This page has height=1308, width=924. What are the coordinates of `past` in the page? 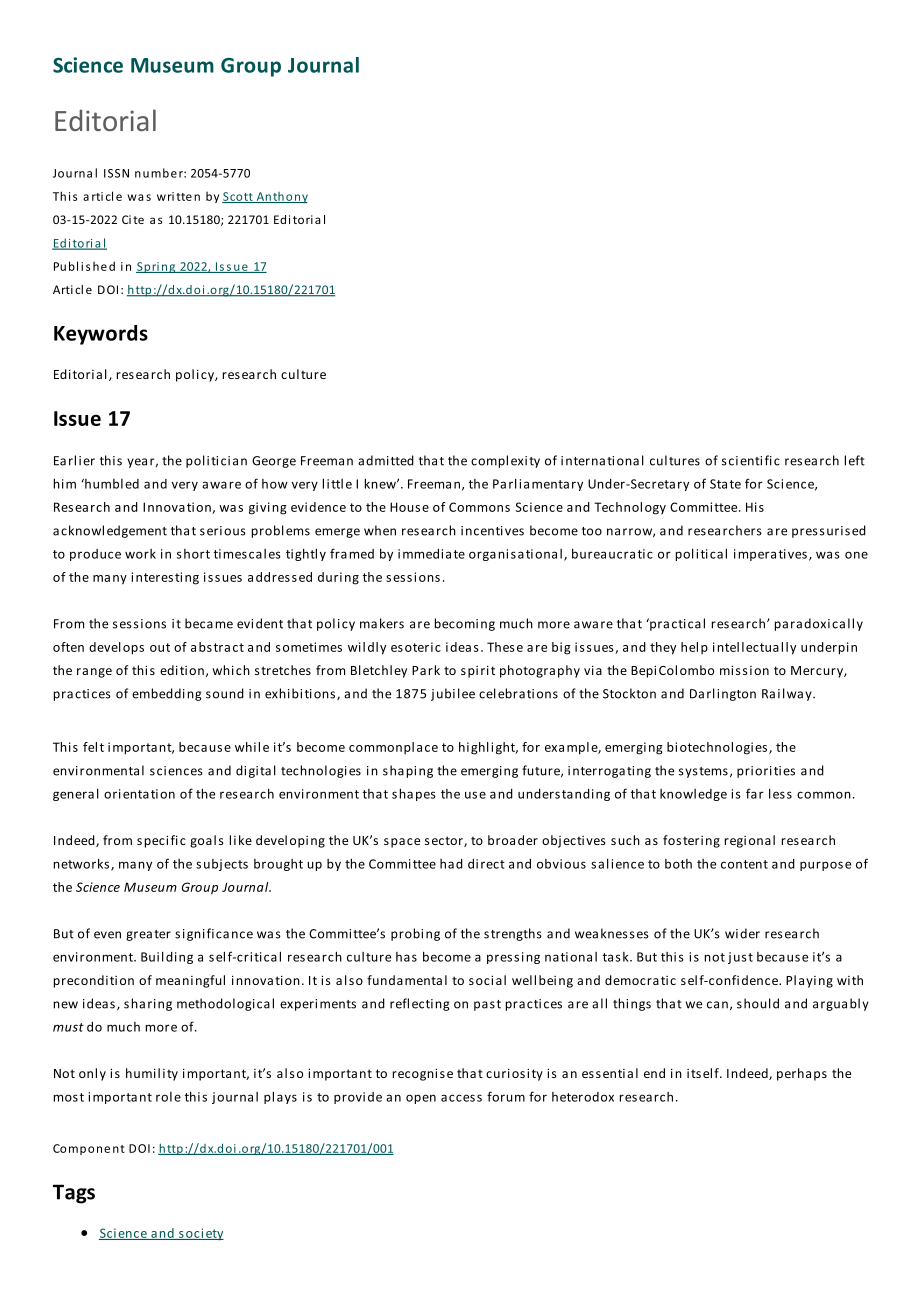 It's located at (487, 1005).
